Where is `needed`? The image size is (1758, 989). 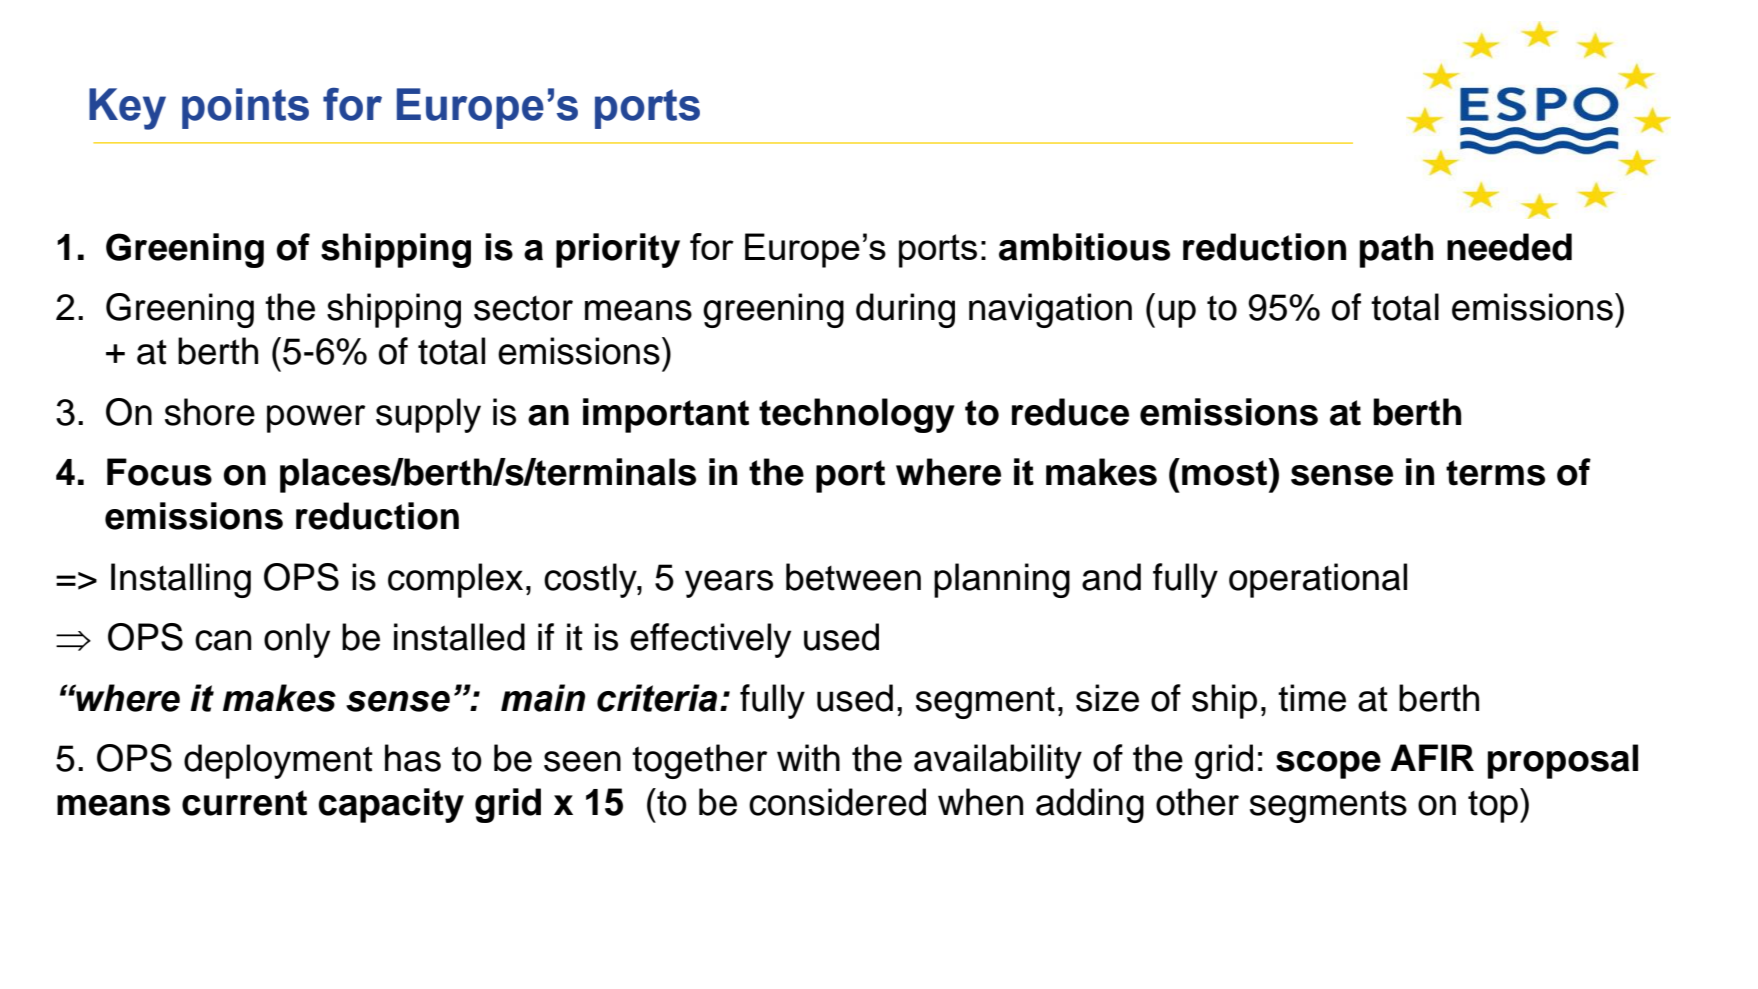 needed is located at coordinates (1509, 247).
